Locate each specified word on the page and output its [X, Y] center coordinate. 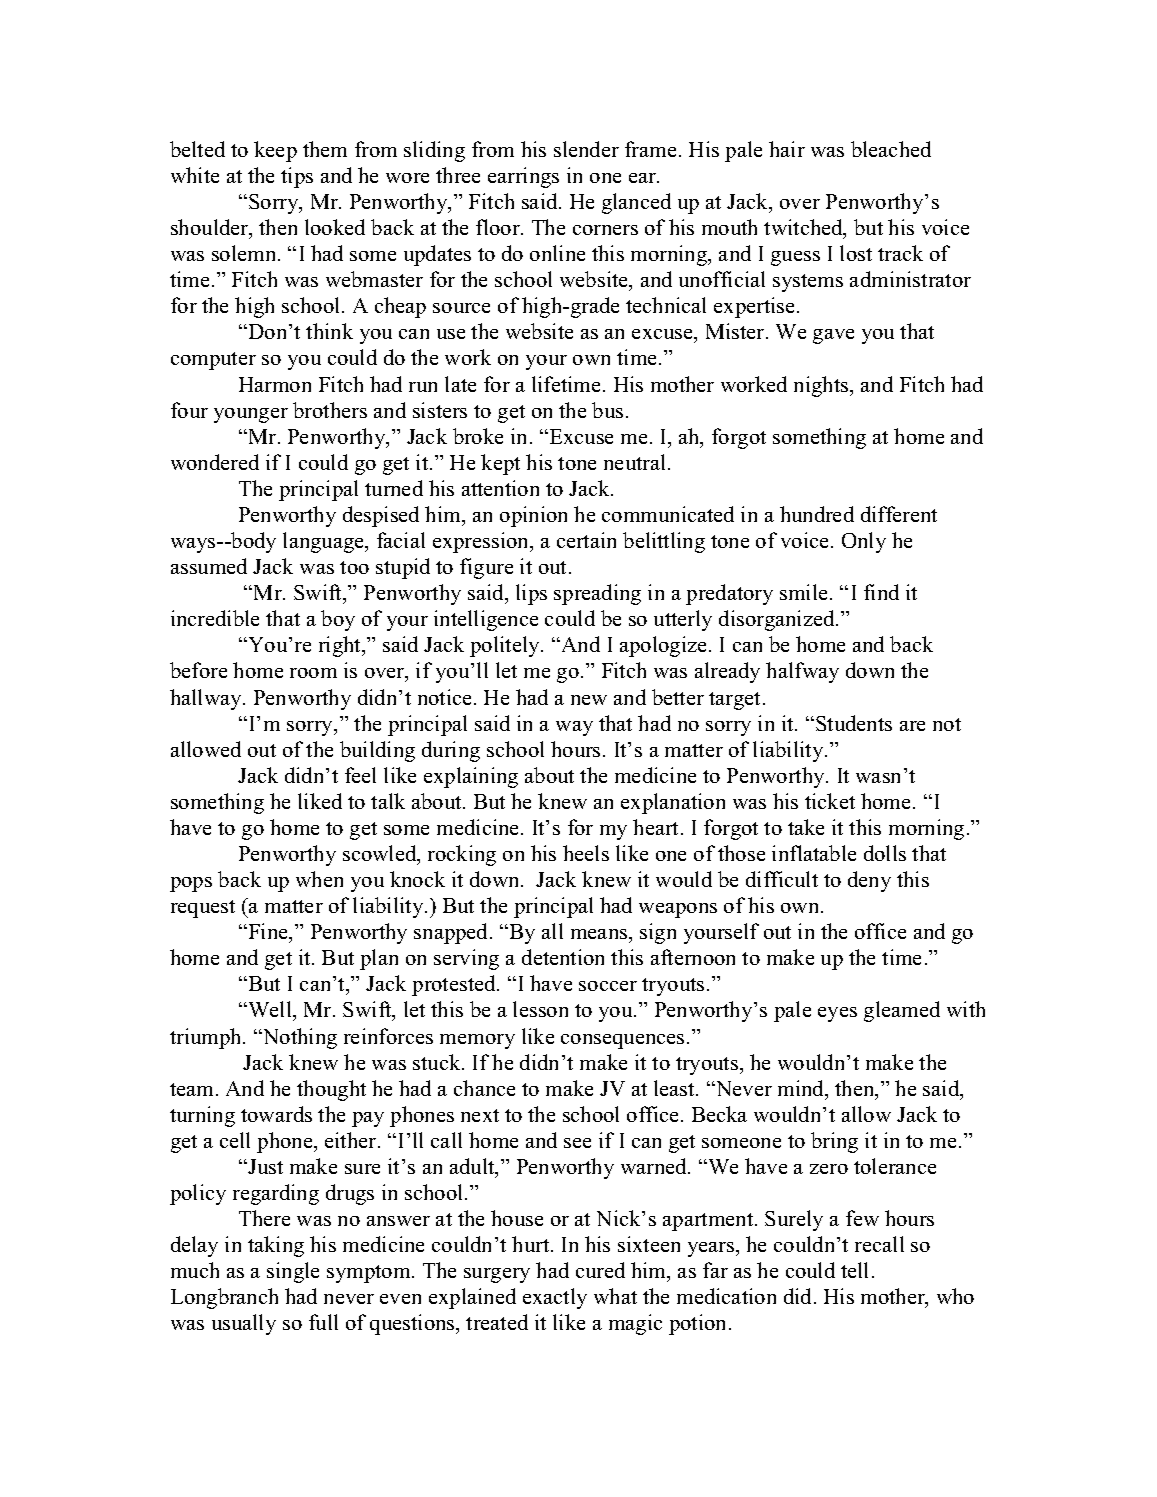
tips [297, 177]
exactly [555, 1298]
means [600, 934]
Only [864, 542]
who [955, 1296]
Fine [268, 931]
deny [869, 881]
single [293, 1272]
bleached [891, 149]
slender [586, 149]
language [325, 542]
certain [586, 540]
